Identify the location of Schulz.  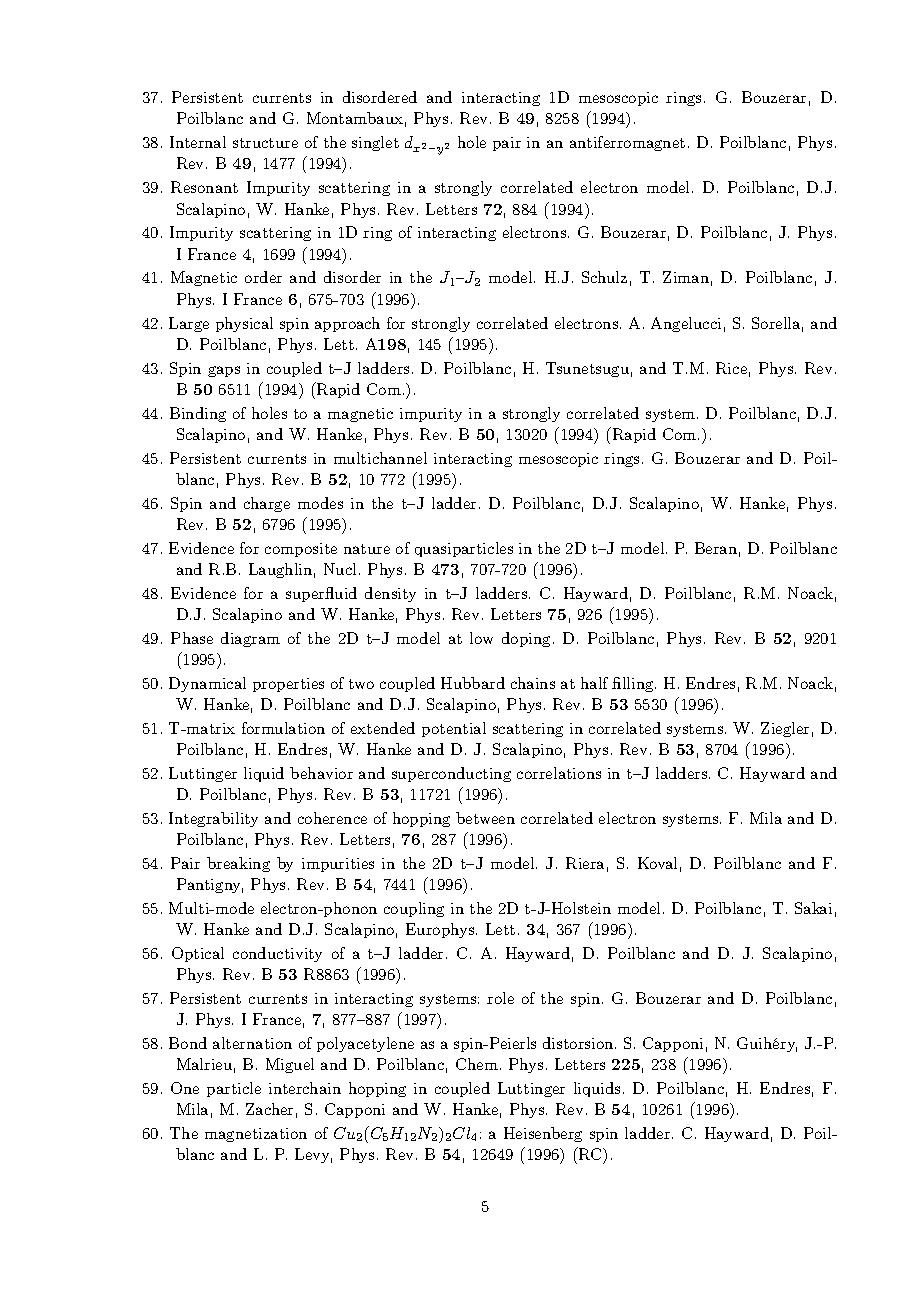
(604, 277).
